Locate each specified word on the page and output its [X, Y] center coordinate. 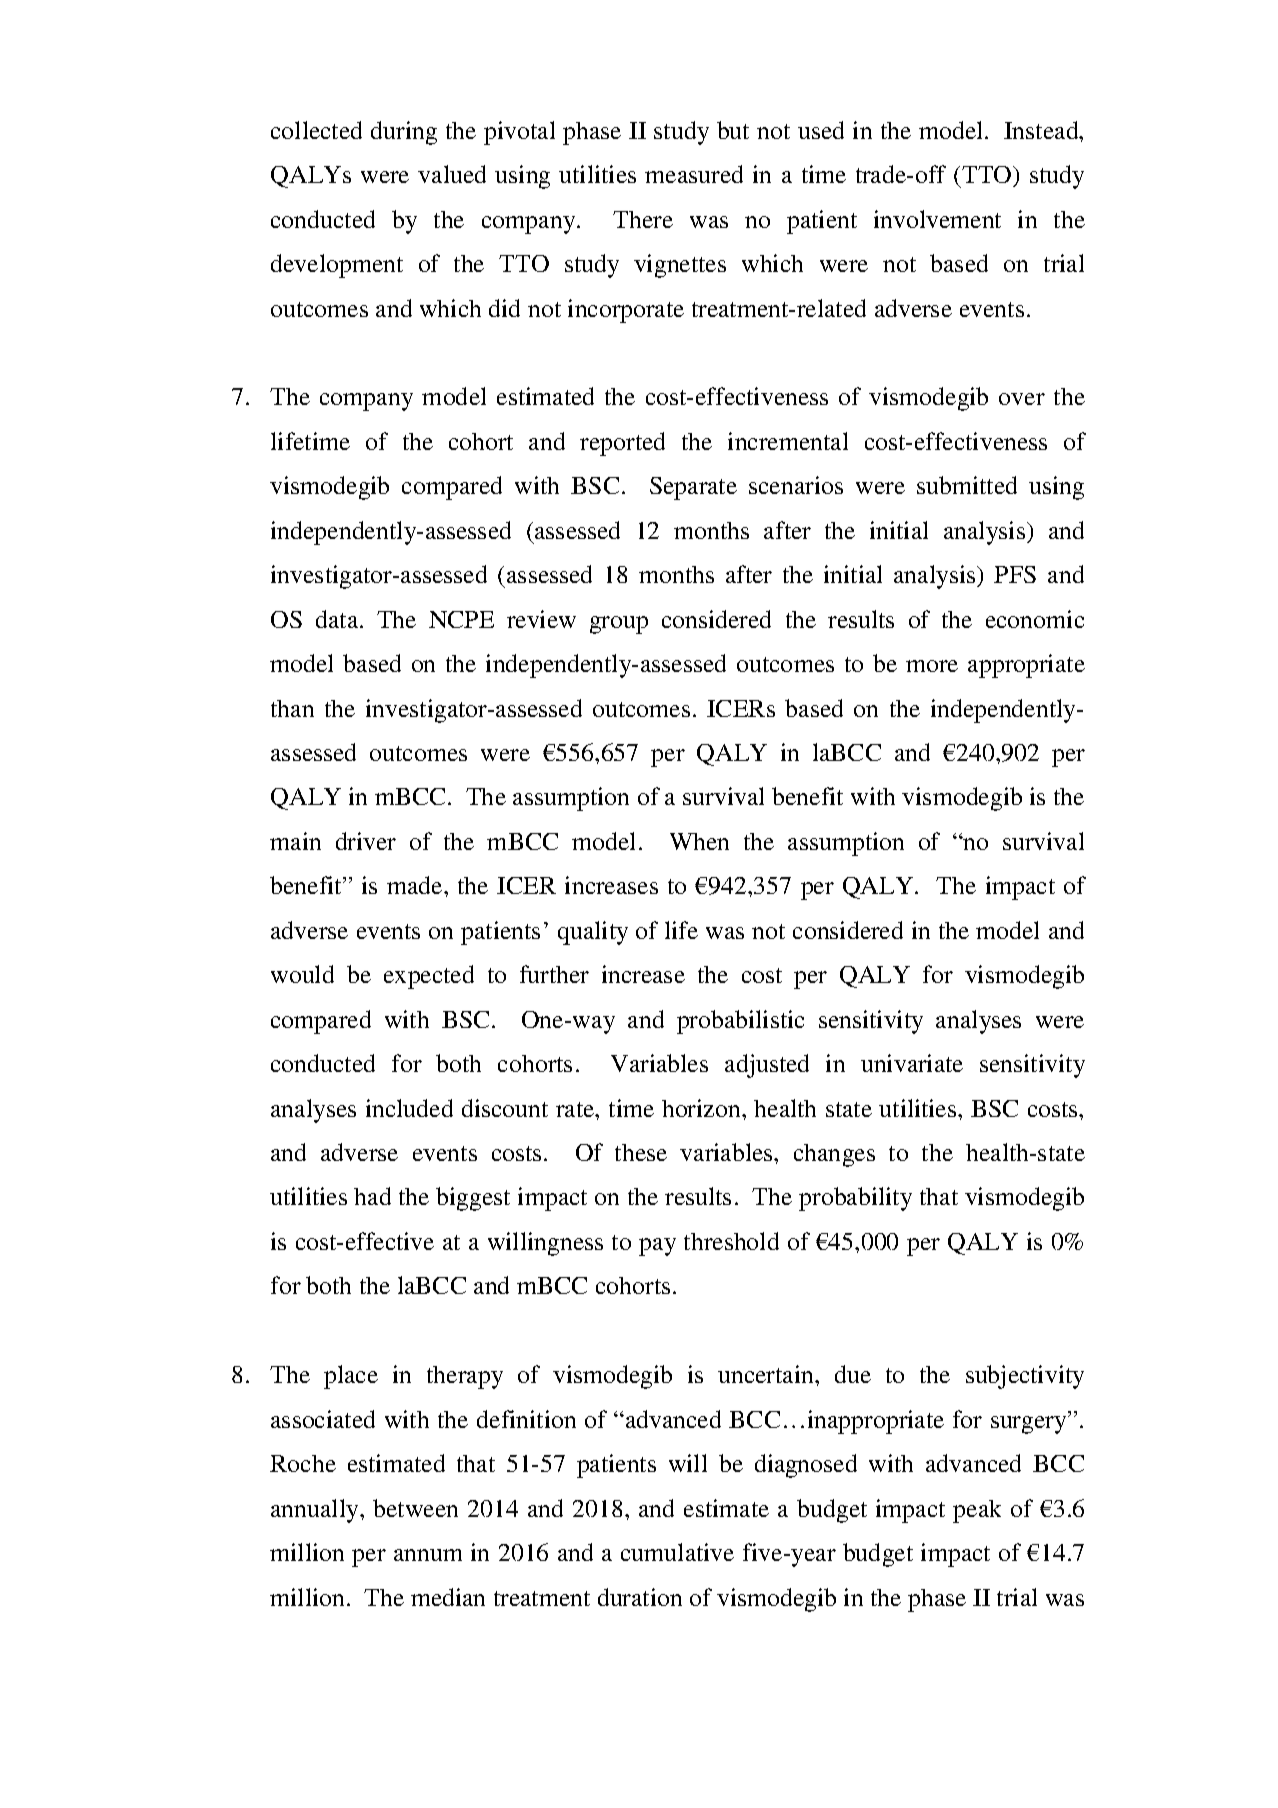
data [338, 619]
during [404, 133]
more [932, 666]
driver [366, 841]
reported [622, 444]
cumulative [677, 1552]
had [372, 1196]
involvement [937, 219]
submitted [967, 485]
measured [694, 174]
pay [657, 1247]
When [699, 841]
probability [855, 1199]
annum [428, 1555]
